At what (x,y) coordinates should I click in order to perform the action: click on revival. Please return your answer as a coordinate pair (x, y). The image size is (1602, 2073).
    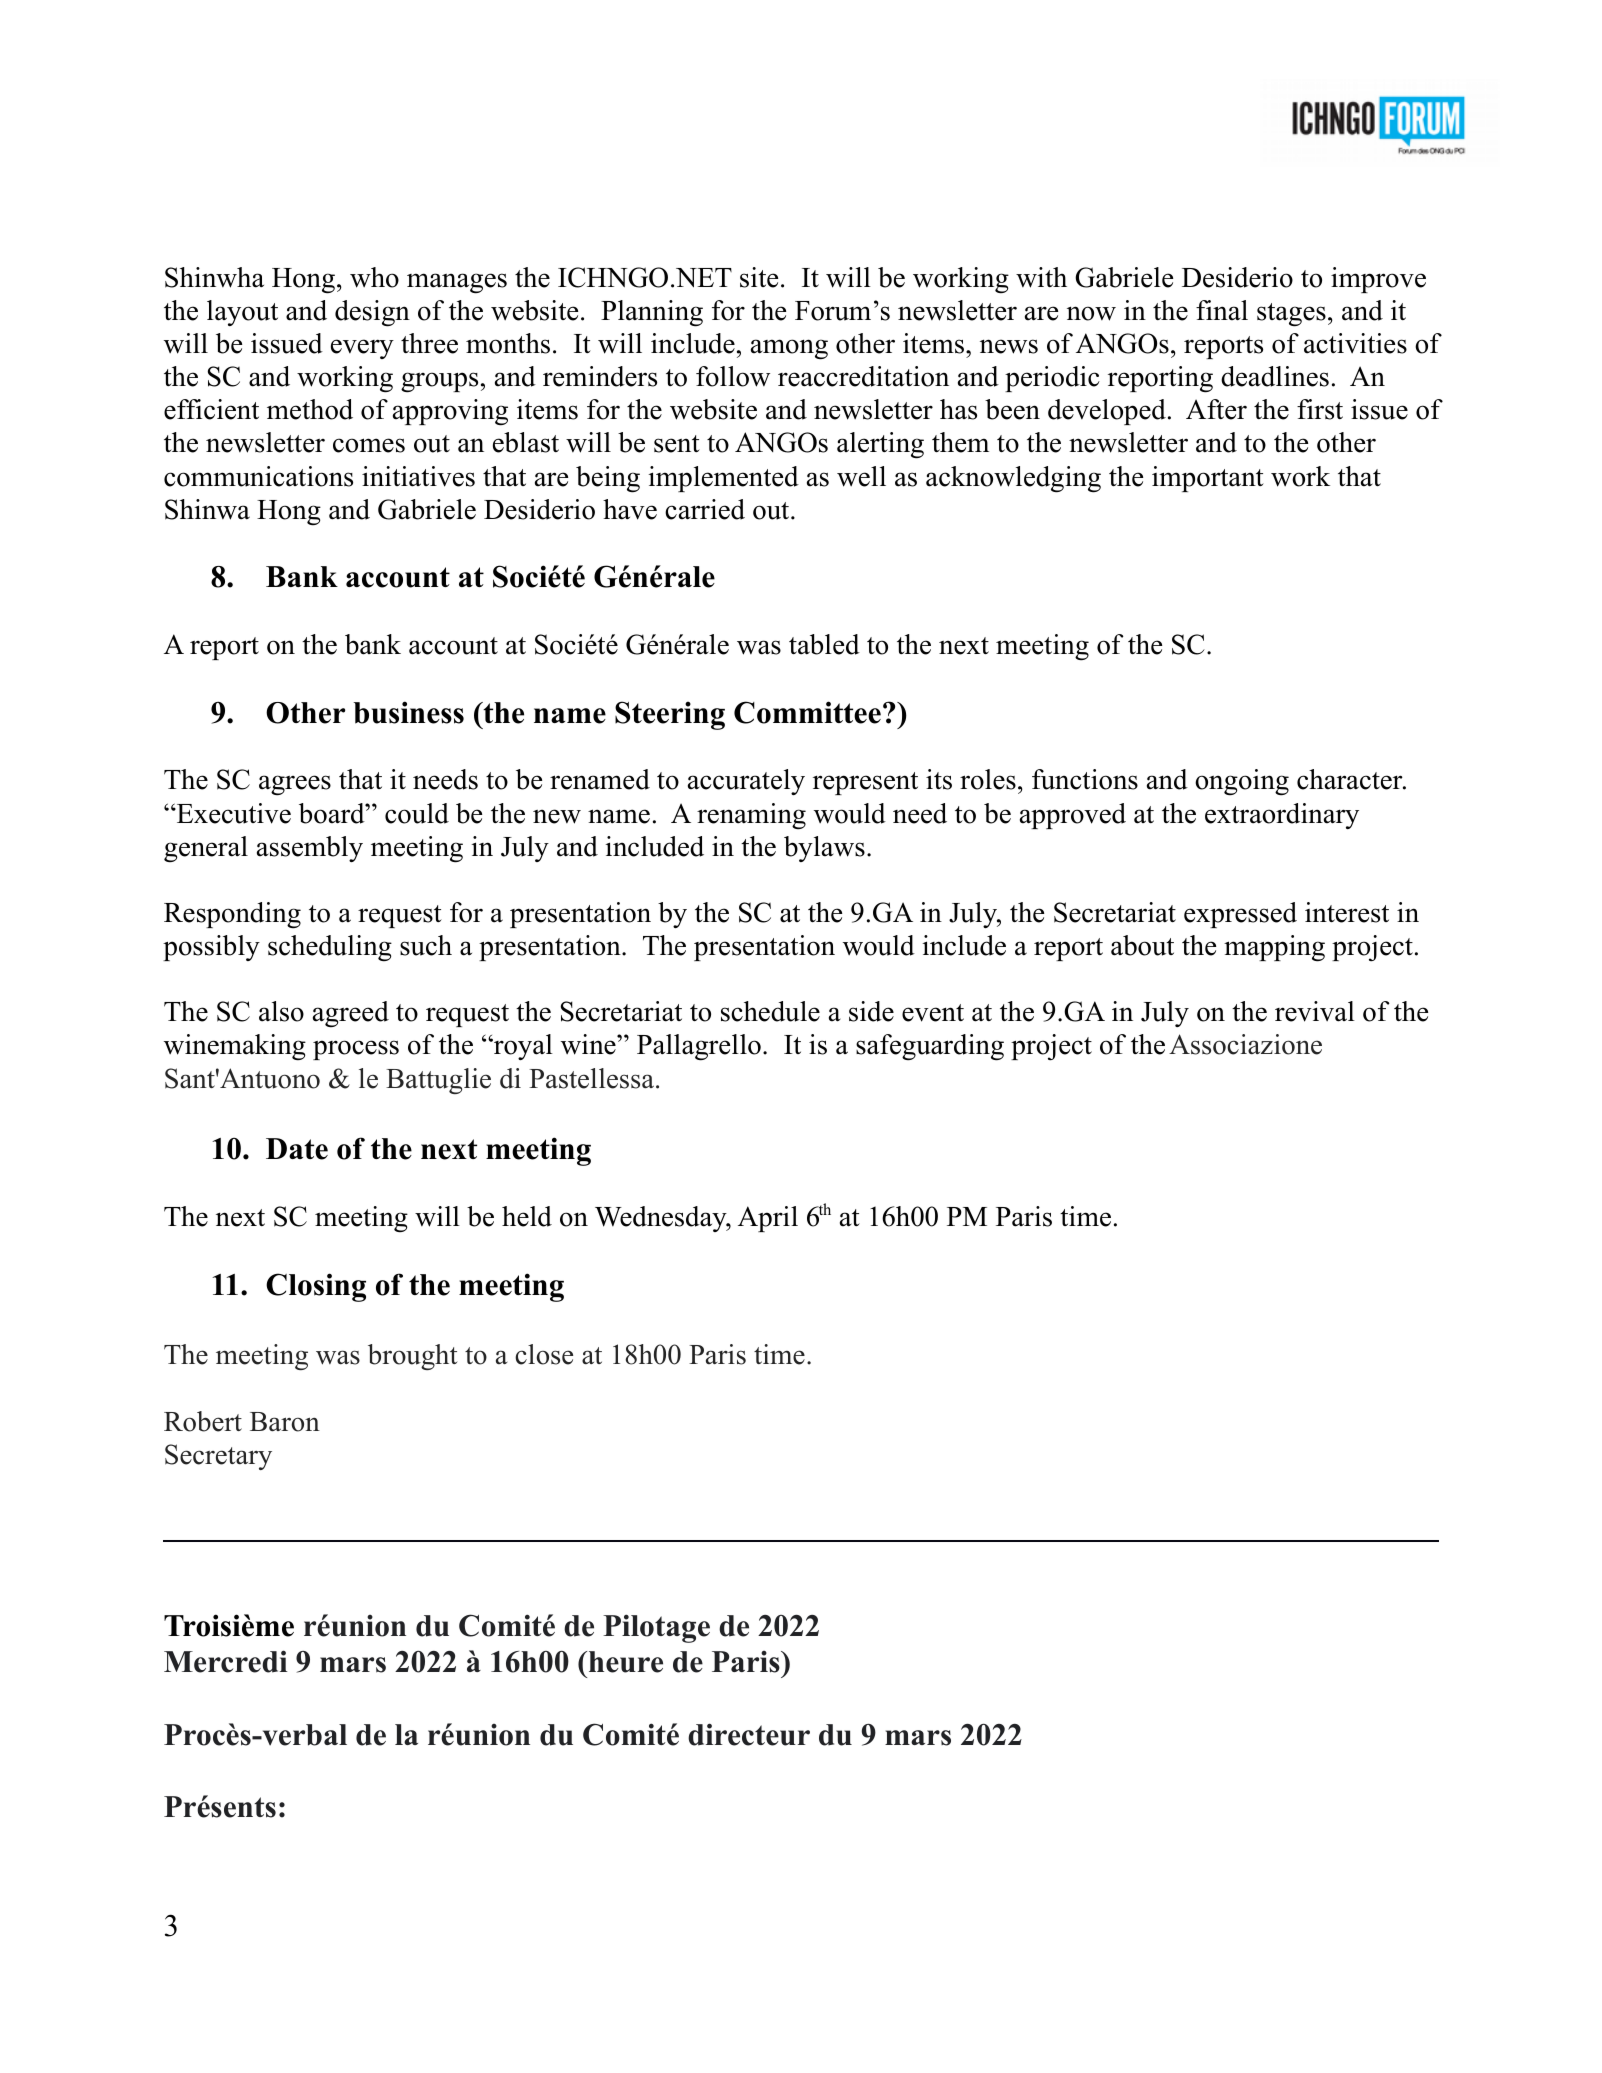
    Looking at the image, I should click on (1315, 1011).
